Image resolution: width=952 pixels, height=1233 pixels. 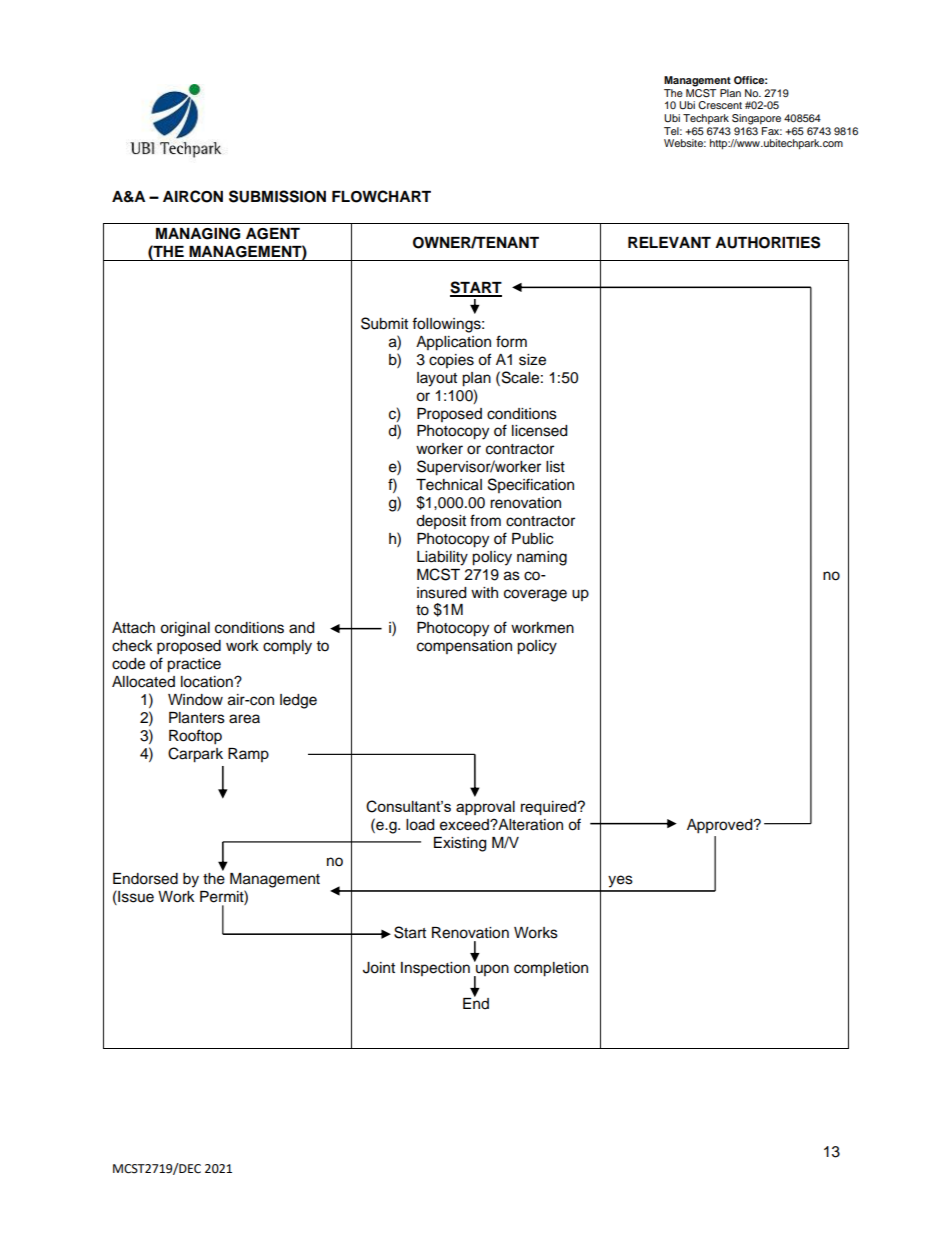 What do you see at coordinates (198, 234) in the screenshot?
I see `MANAGING` at bounding box center [198, 234].
